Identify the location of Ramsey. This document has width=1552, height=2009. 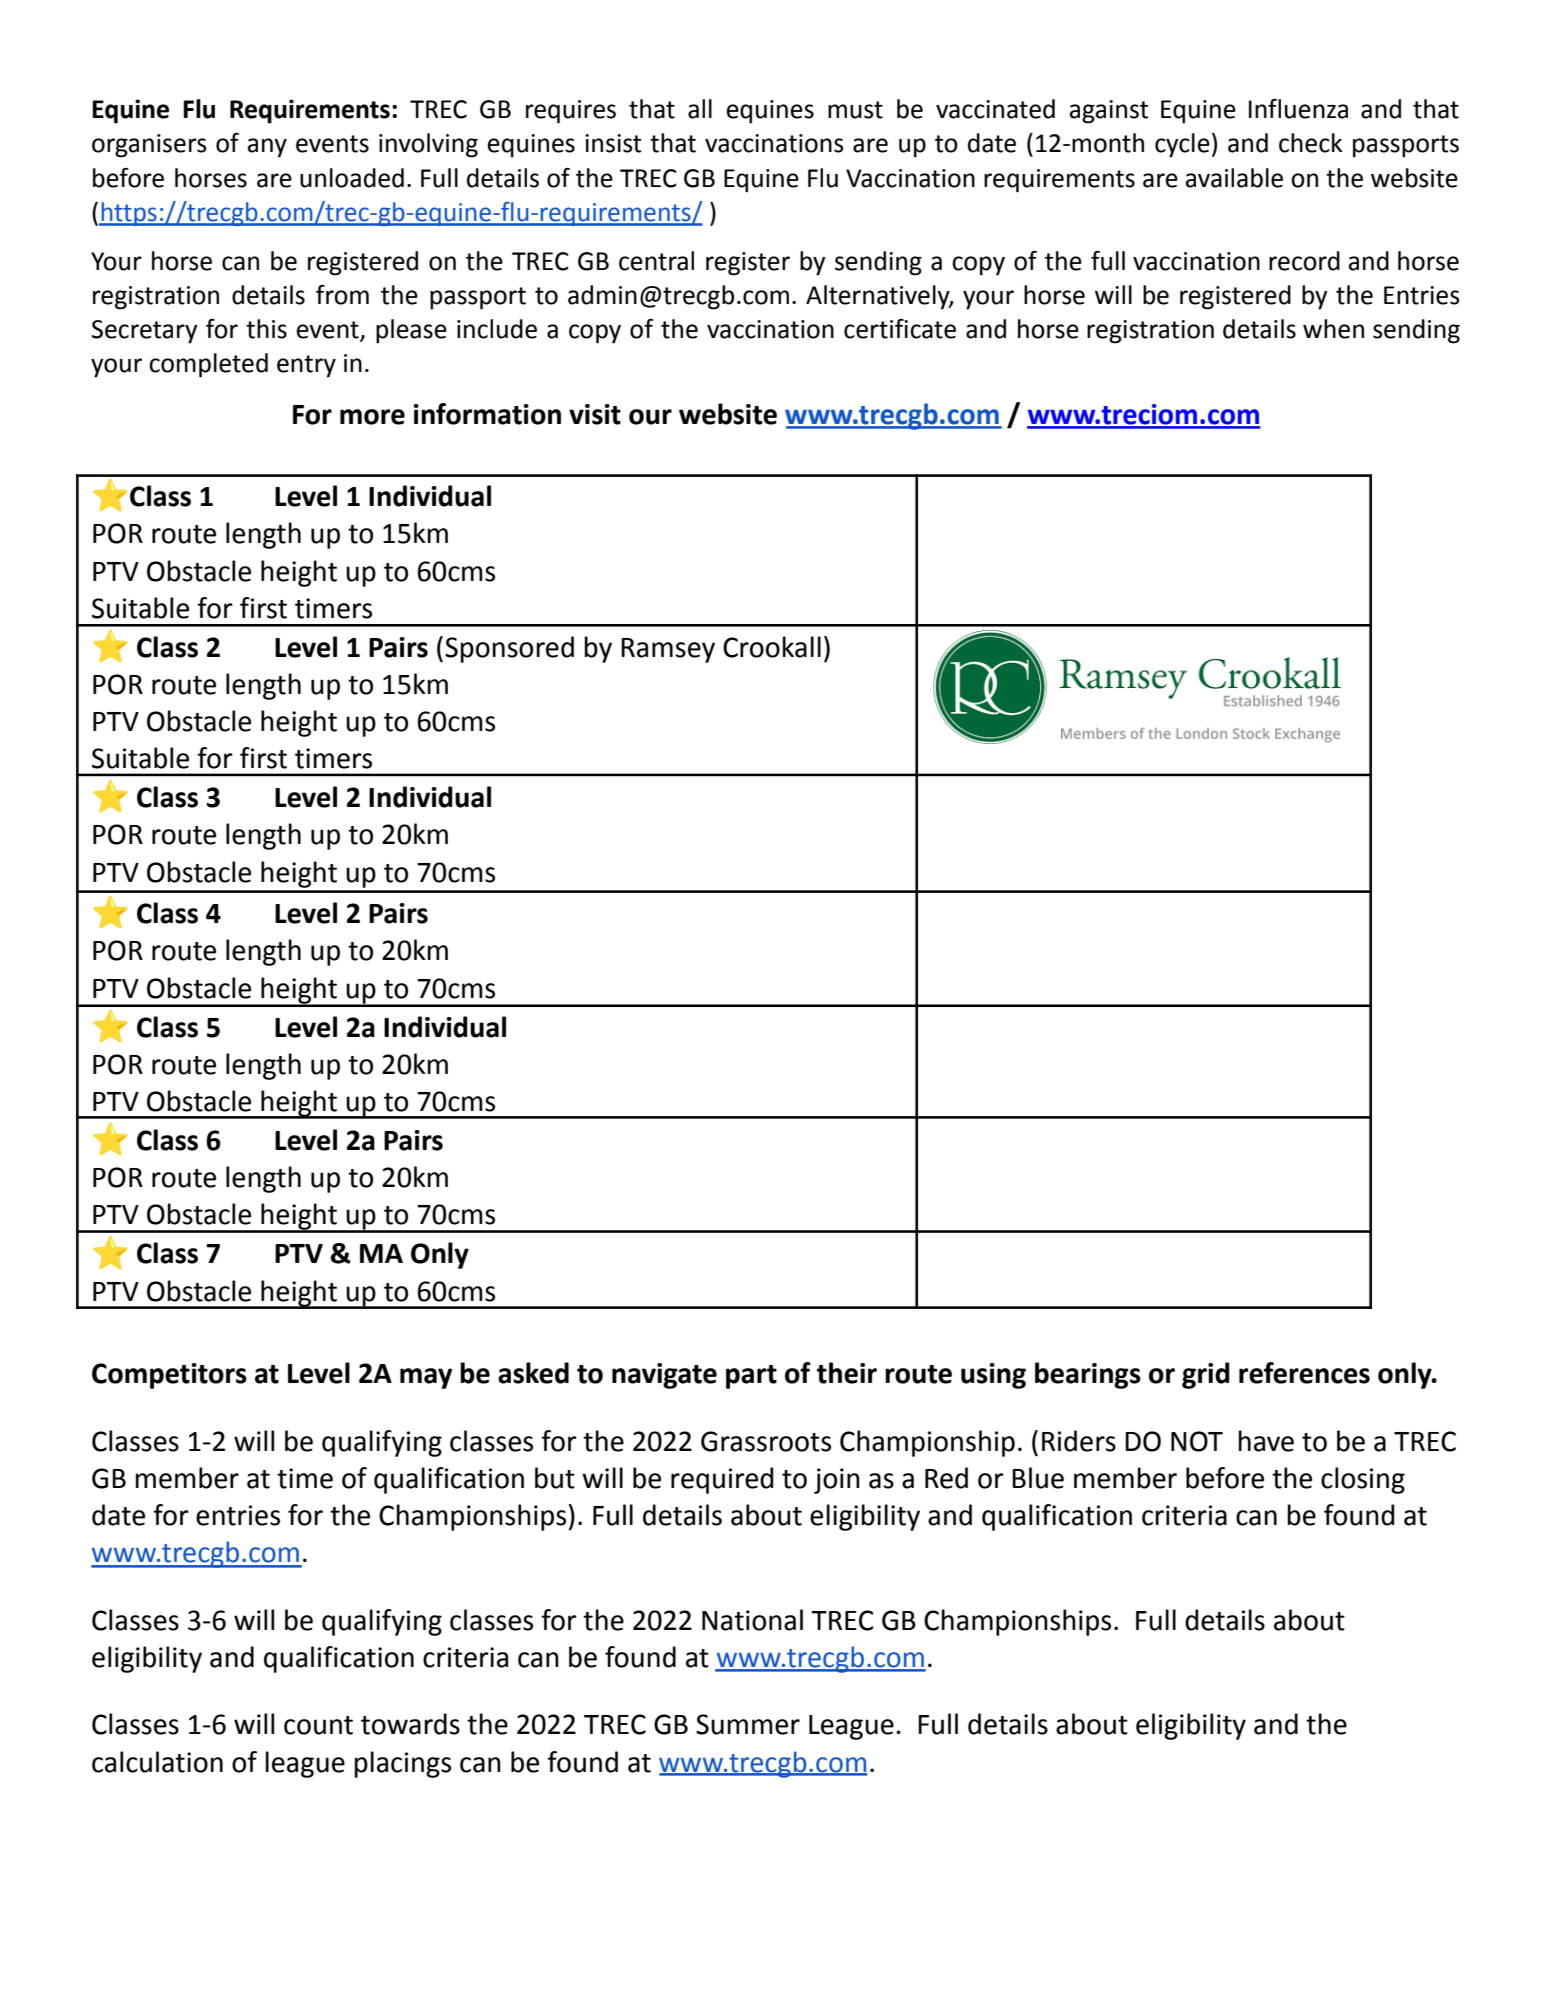
(668, 650).
